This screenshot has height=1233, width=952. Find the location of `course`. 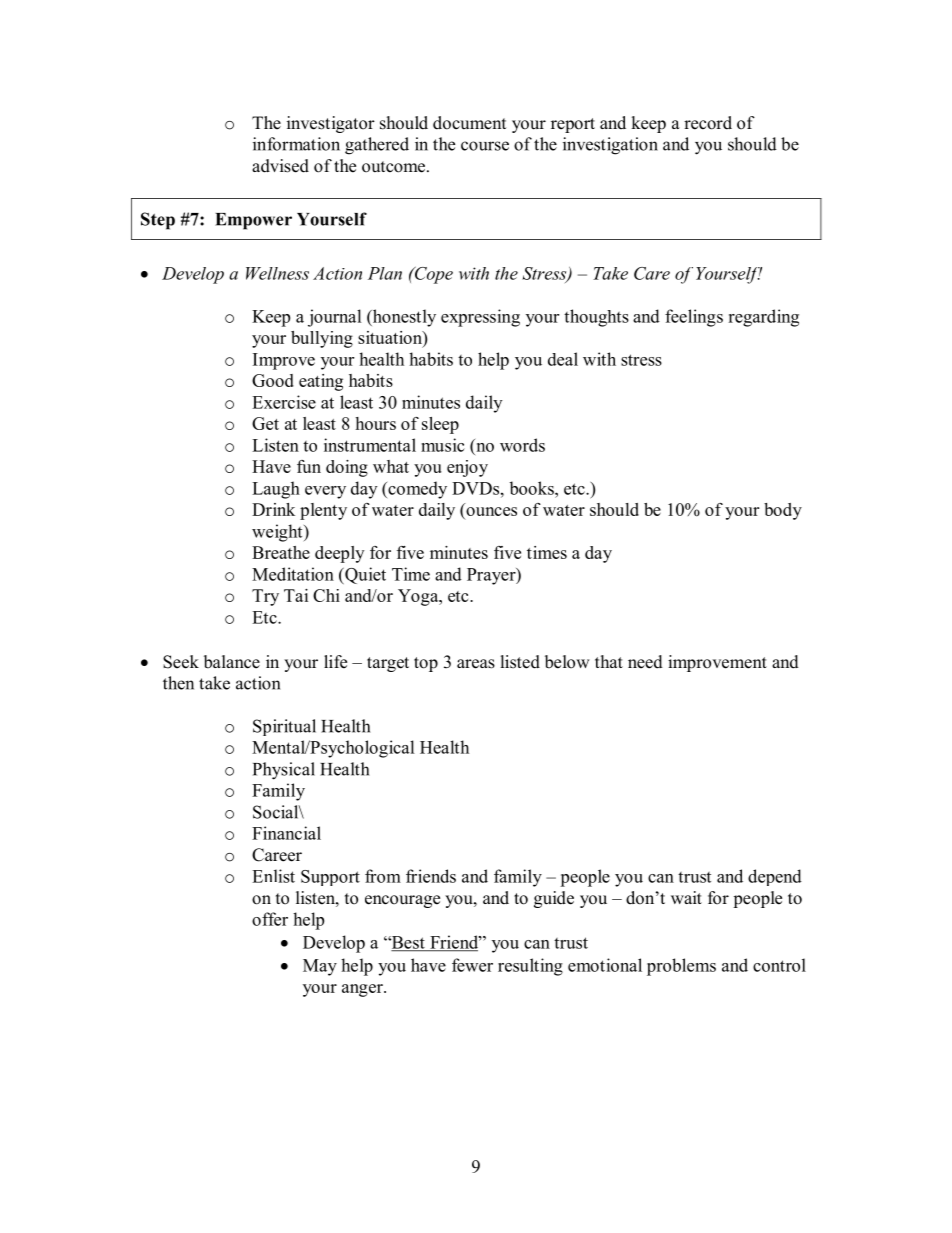

course is located at coordinates (485, 146).
